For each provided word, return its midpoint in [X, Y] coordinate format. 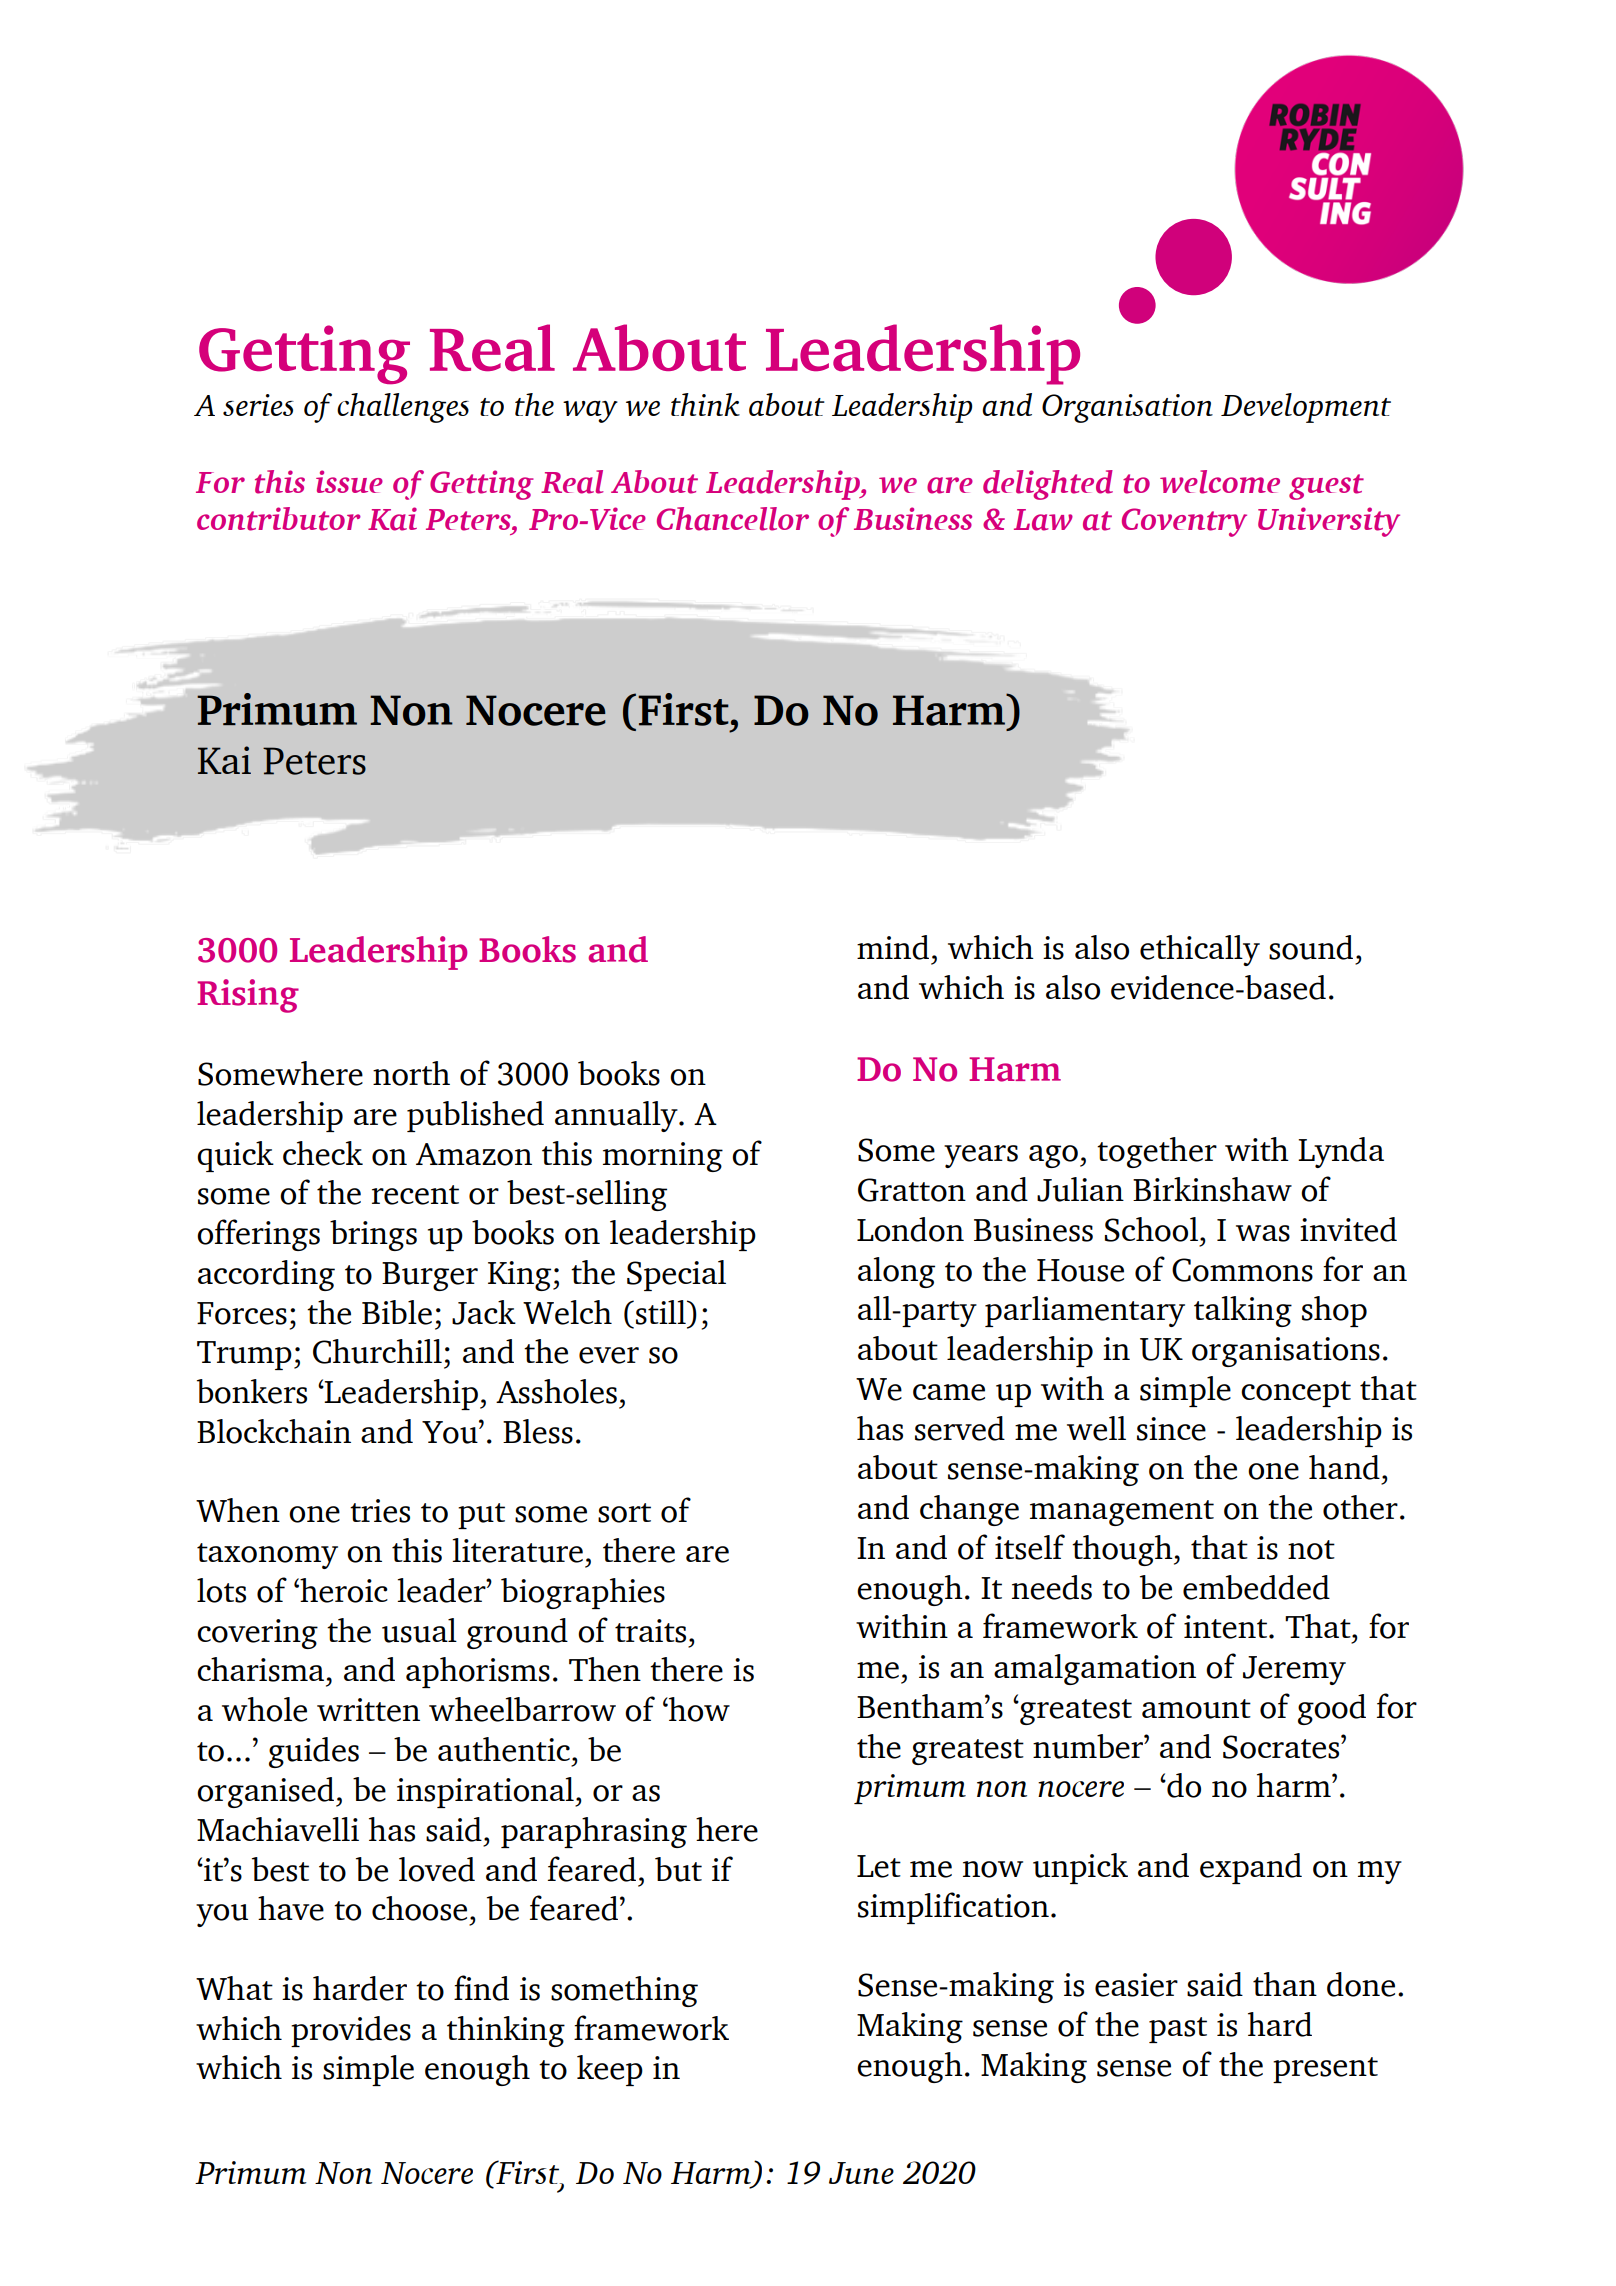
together [1157, 1152]
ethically [1200, 950]
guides [314, 1752]
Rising [248, 996]
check [323, 1153]
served [960, 1428]
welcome [1220, 482]
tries [380, 1511]
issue [349, 481]
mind [893, 947]
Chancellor [733, 519]
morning [663, 1157]
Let [879, 1866]
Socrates [1282, 1747]
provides [351, 2031]
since [1171, 1429]
